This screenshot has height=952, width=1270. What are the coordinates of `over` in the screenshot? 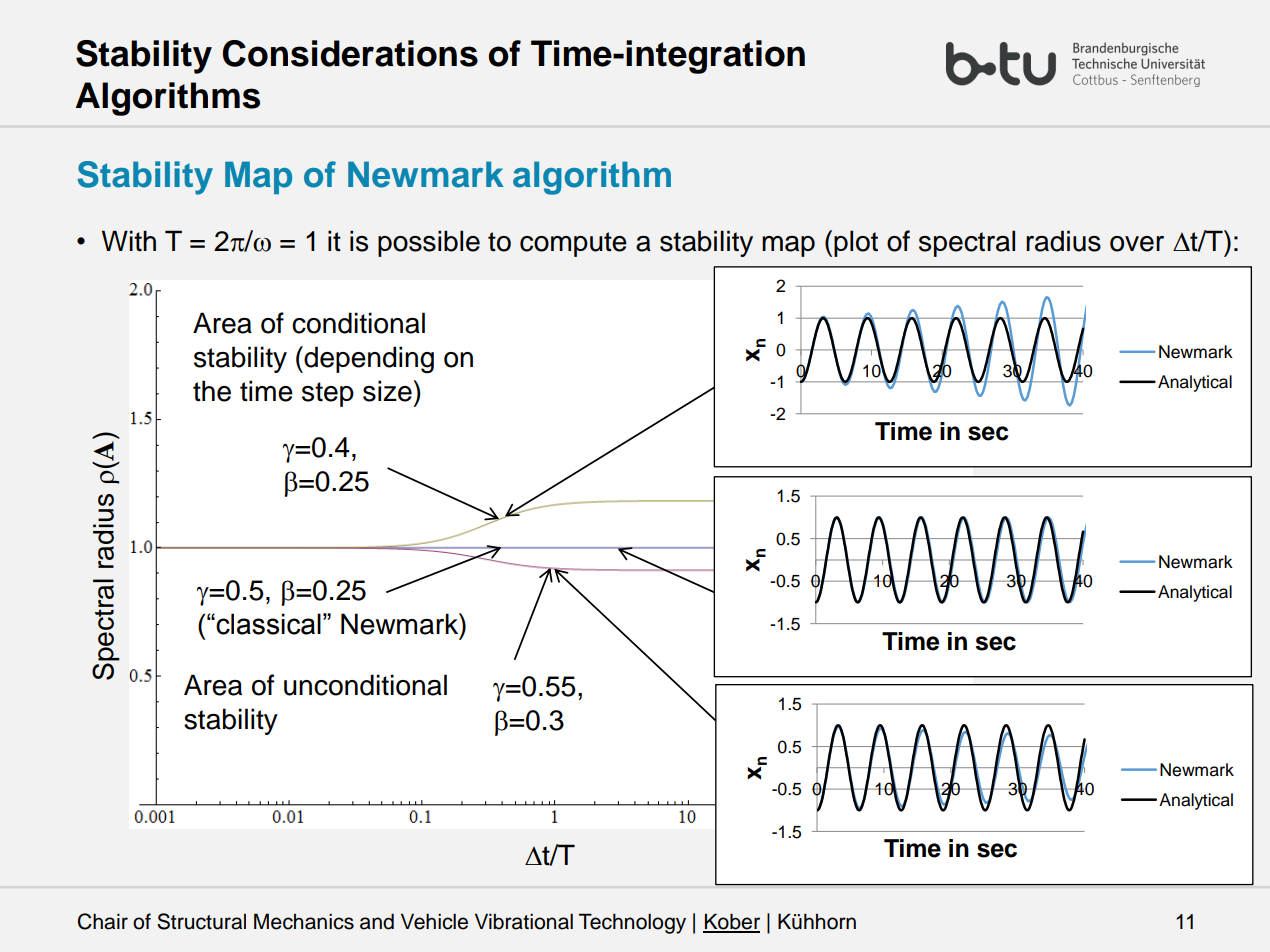 It's located at (1137, 244).
